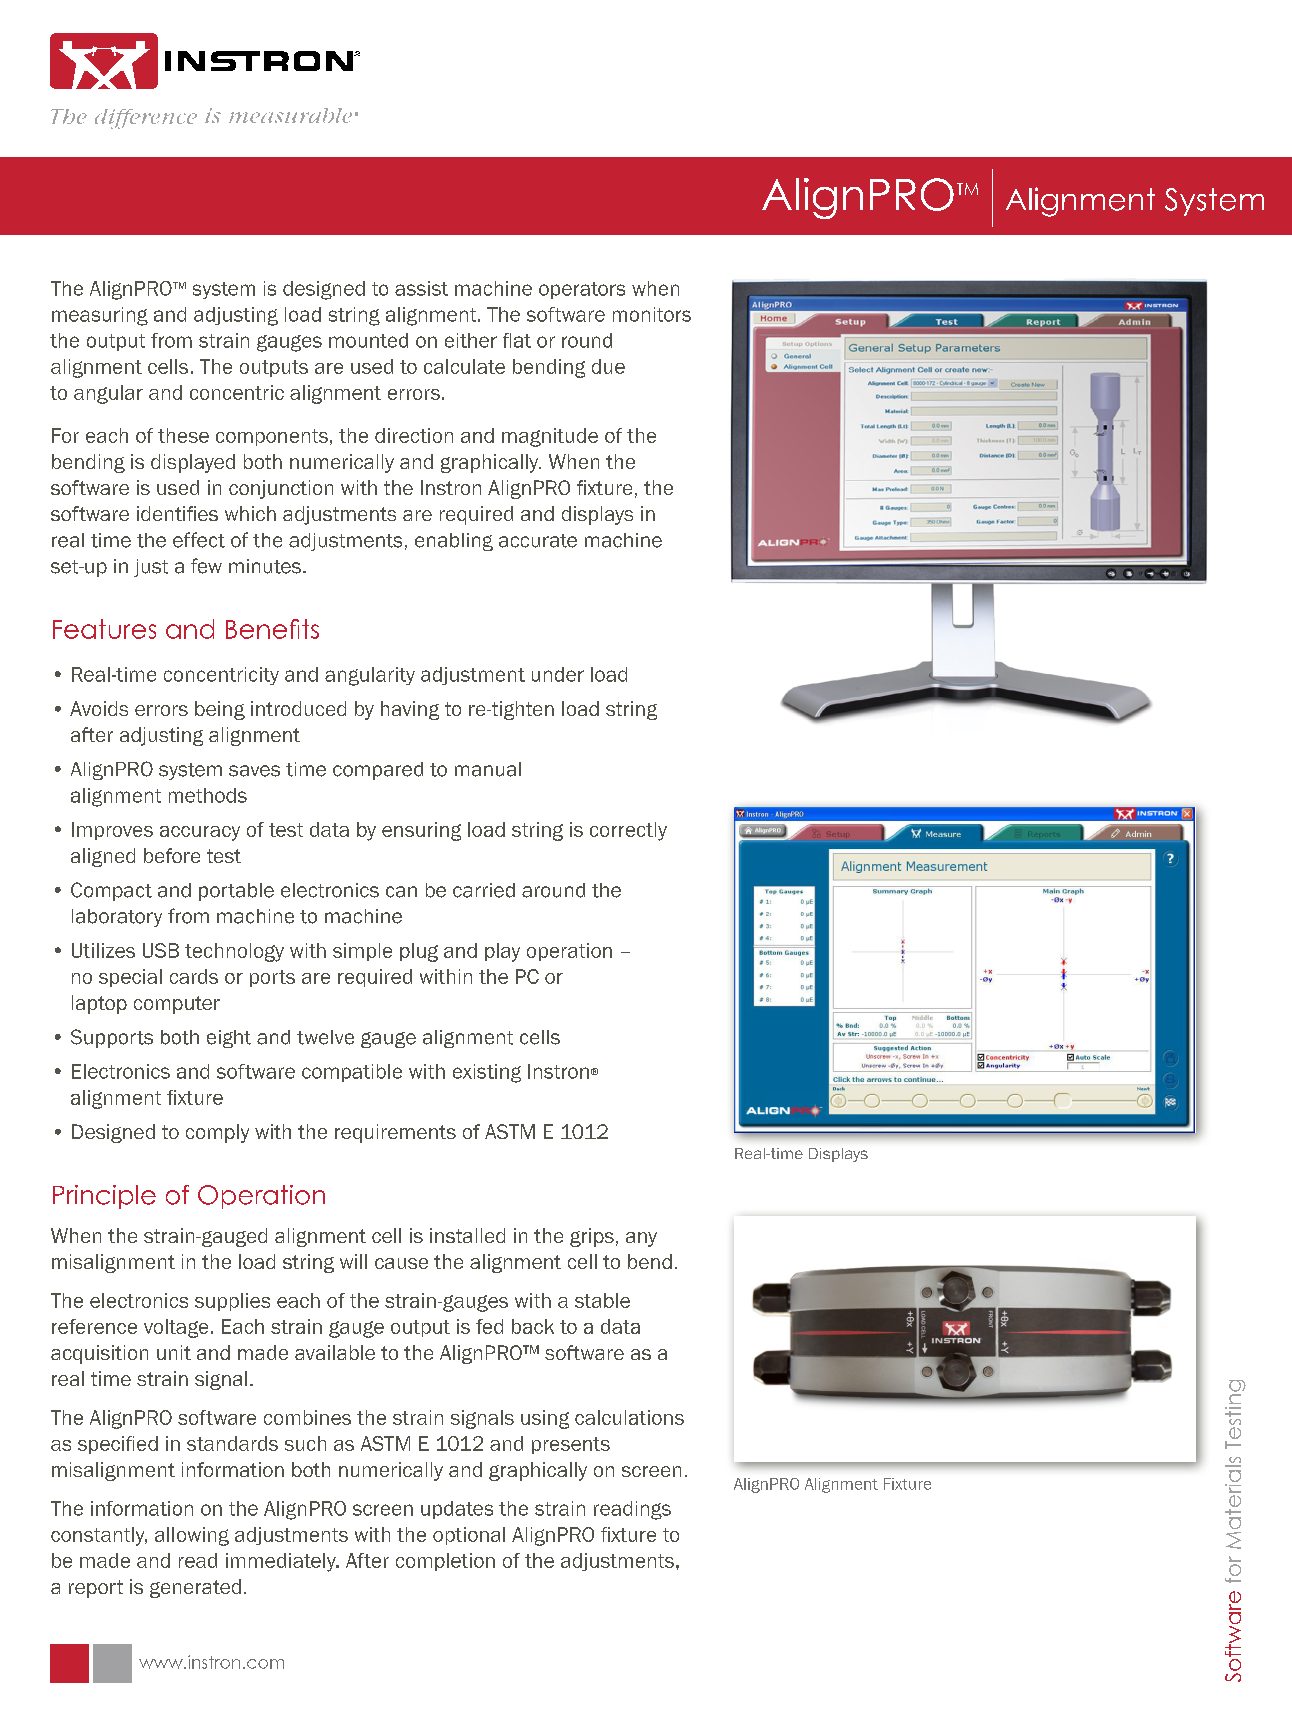  Describe the element at coordinates (628, 831) in the image. I see `correctly` at that location.
